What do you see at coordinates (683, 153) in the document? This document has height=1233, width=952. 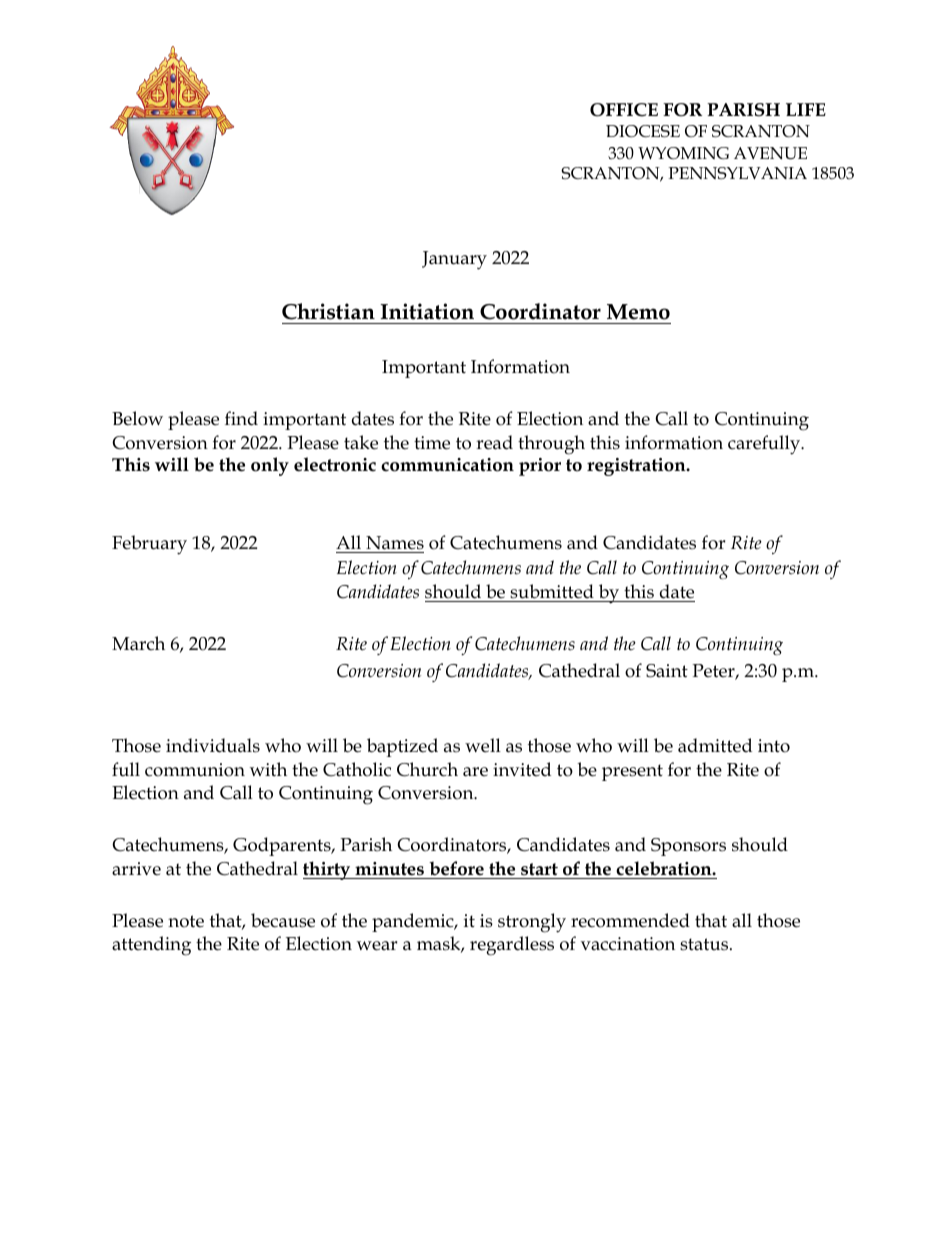 I see `WYOMING` at bounding box center [683, 153].
